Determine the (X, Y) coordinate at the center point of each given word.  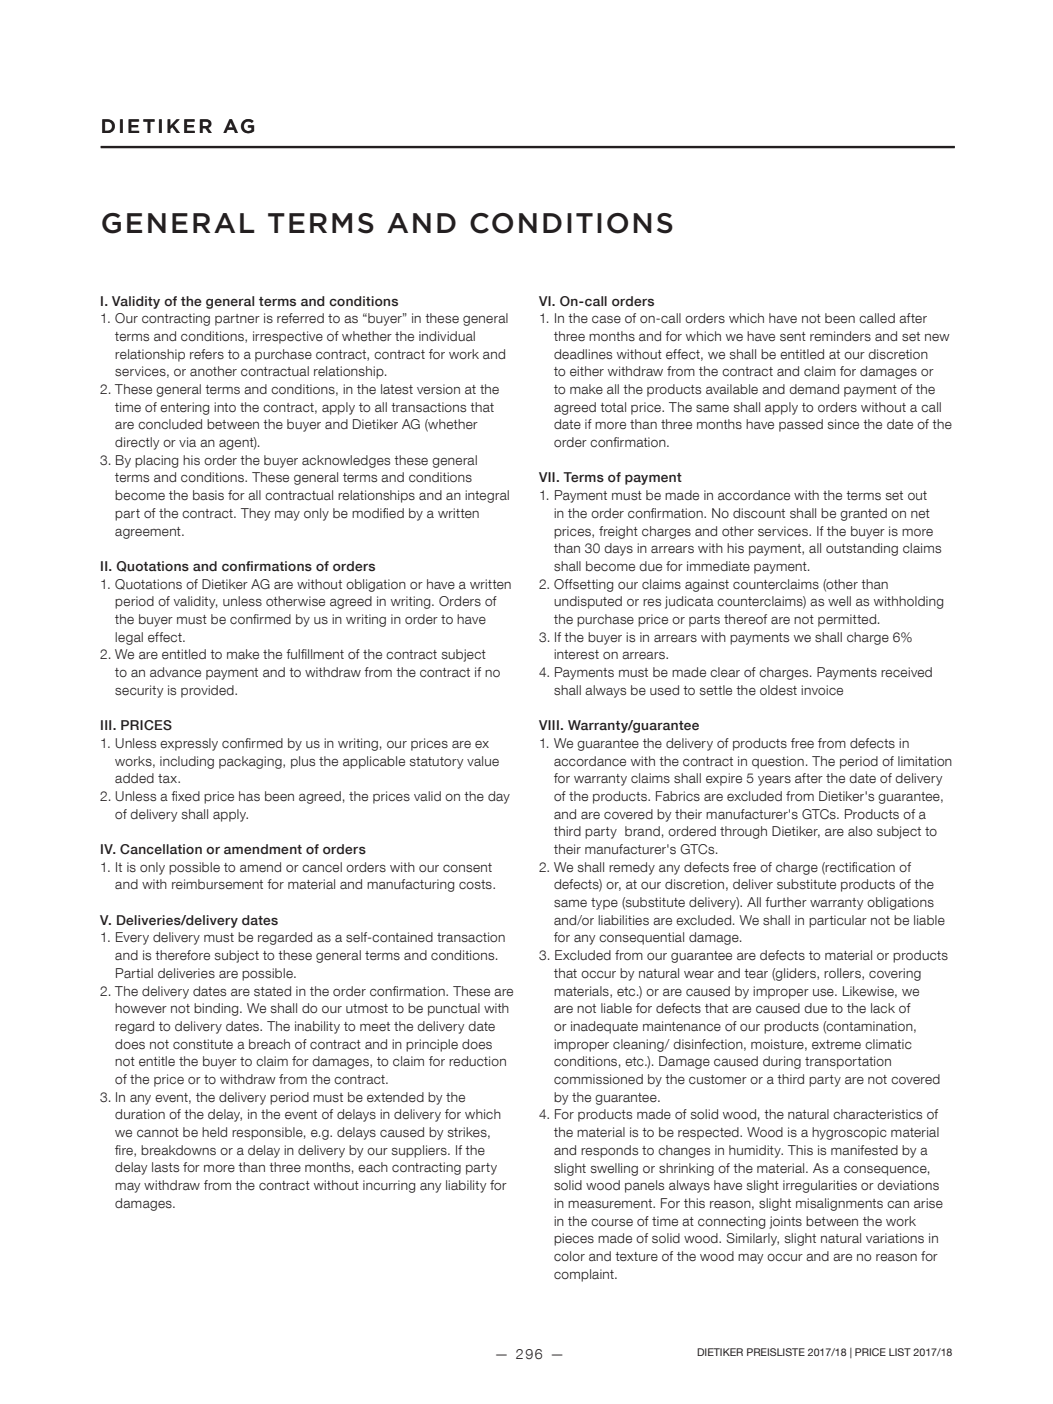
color (569, 1256)
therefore (182, 955)
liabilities (623, 920)
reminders (840, 336)
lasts (165, 1167)
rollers (843, 974)
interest (576, 654)
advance (175, 672)
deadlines (583, 354)
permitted (847, 620)
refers (207, 354)
